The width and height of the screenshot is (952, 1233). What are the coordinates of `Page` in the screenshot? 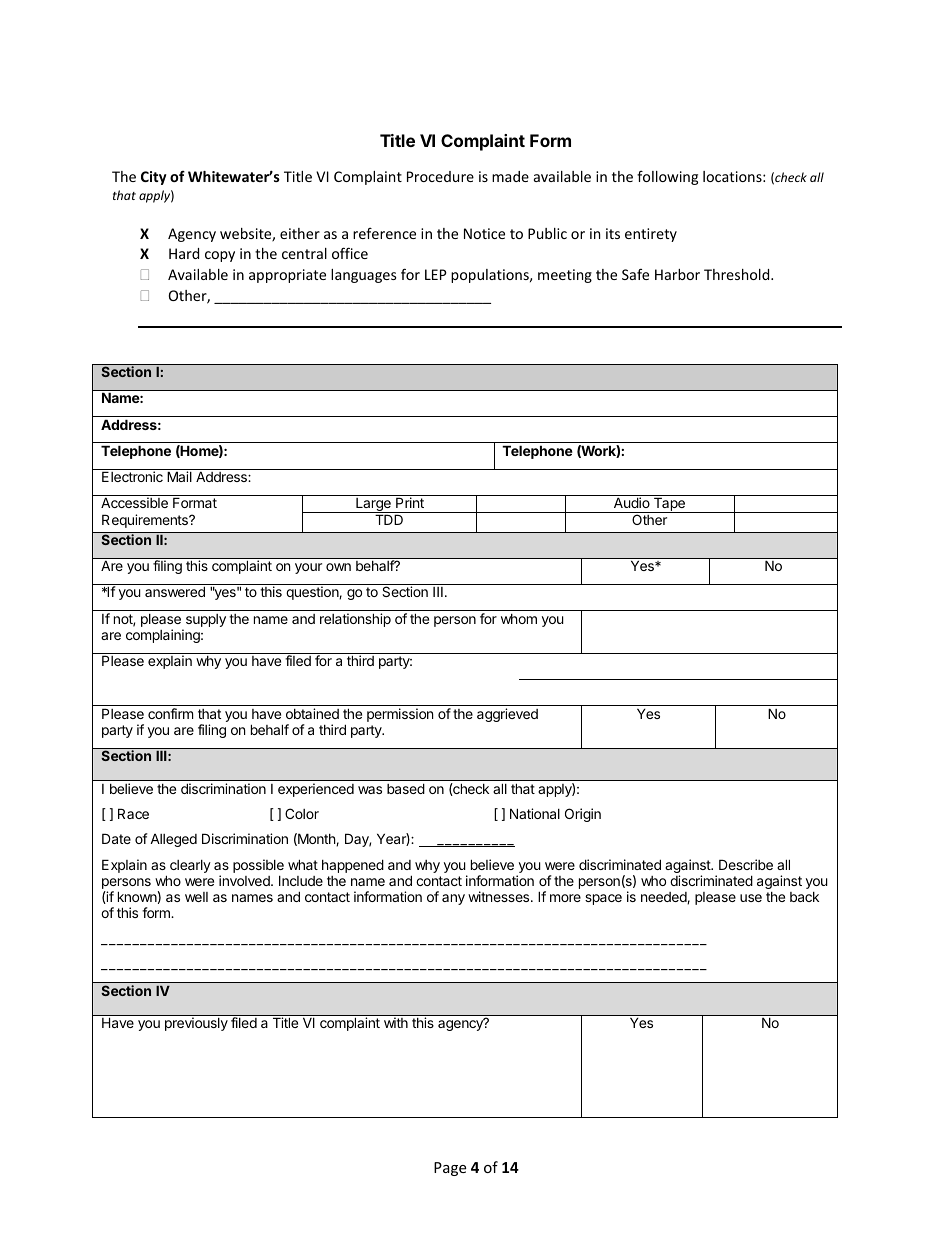 It's located at (450, 1169).
